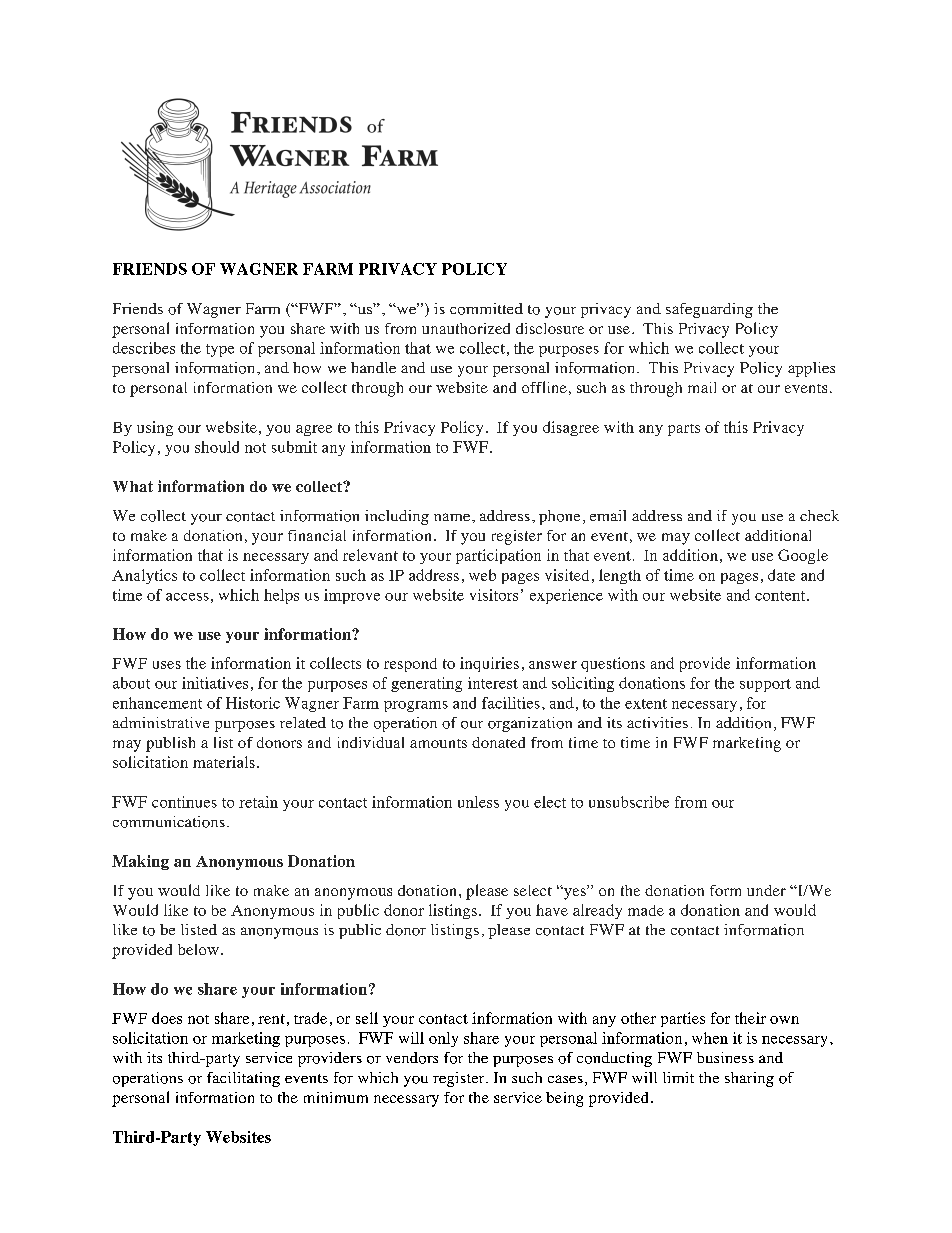  I want to click on unauthorized, so click(466, 328).
